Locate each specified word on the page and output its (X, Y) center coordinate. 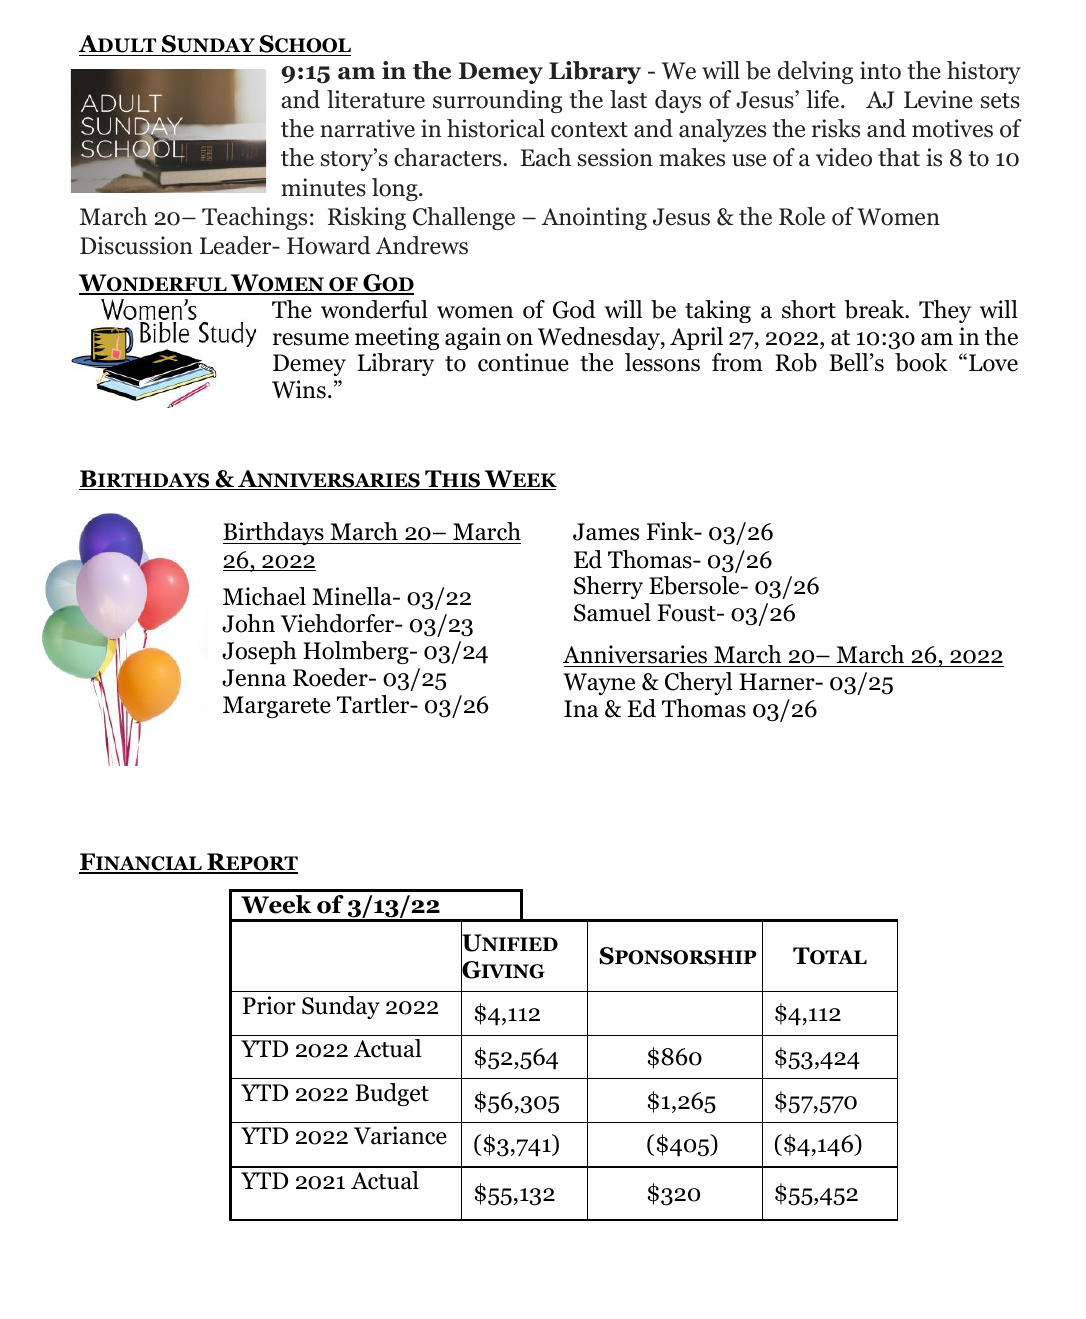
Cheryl (698, 683)
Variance (400, 1135)
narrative (367, 128)
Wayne (599, 684)
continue (523, 362)
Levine (938, 99)
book (921, 362)
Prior (269, 1005)
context (589, 130)
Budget (392, 1094)
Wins (299, 389)
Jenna (254, 678)
